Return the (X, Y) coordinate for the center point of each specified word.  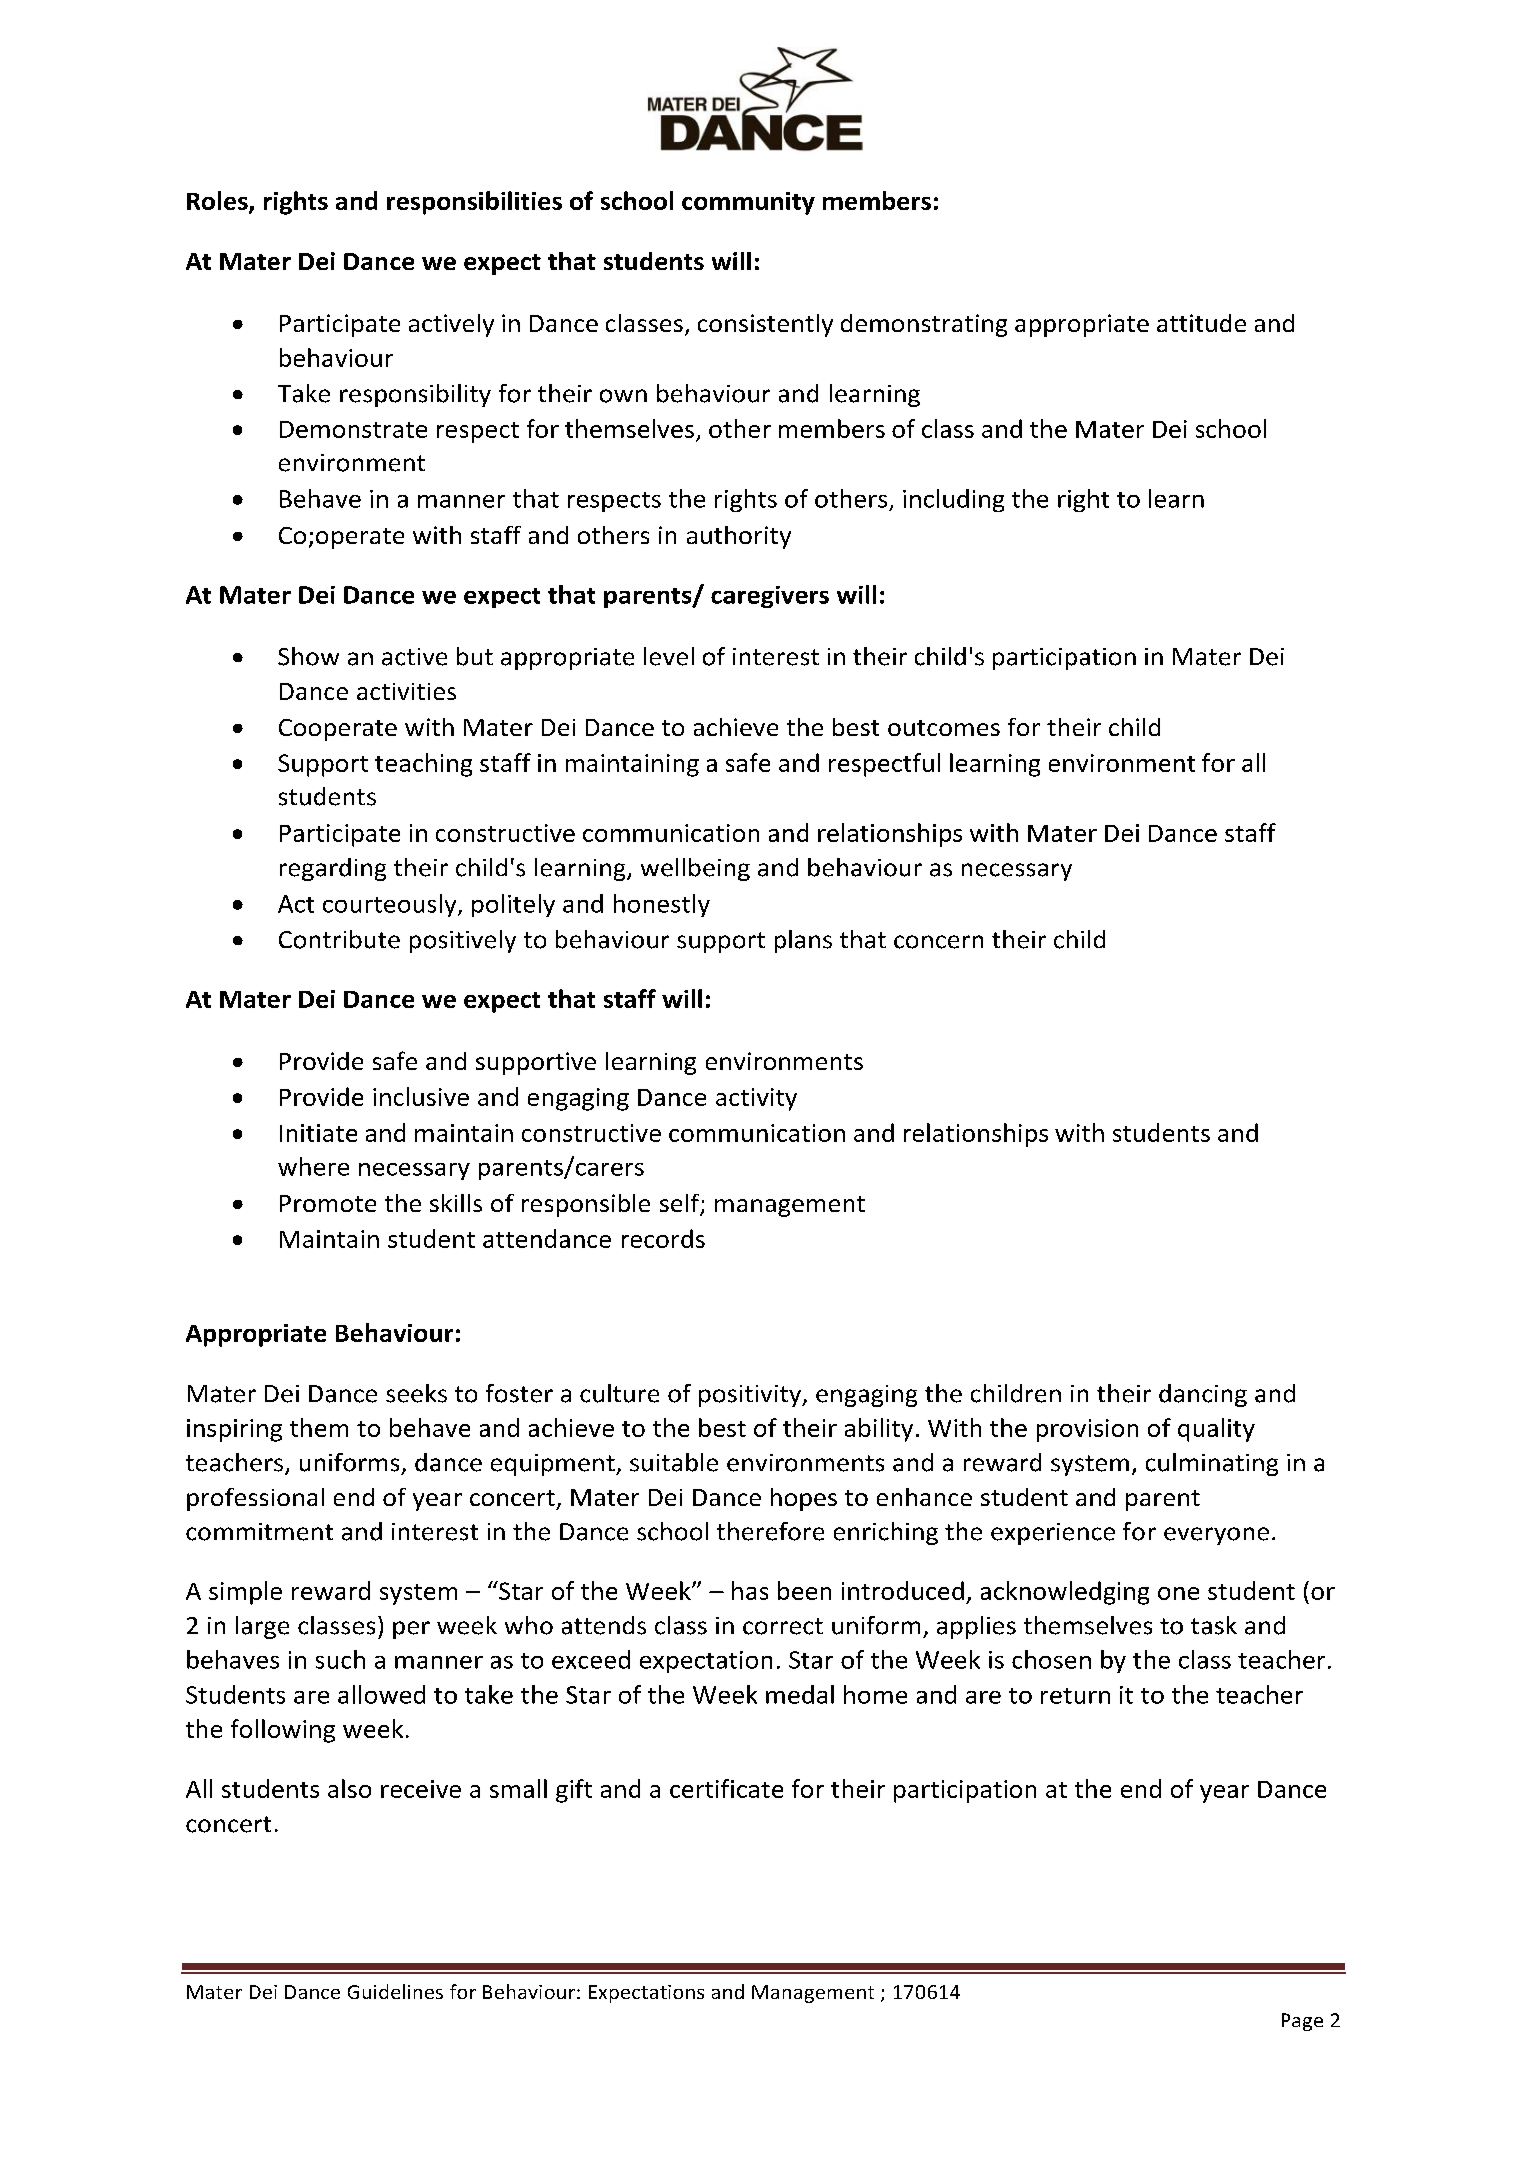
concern (938, 942)
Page (1302, 2022)
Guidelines (395, 1991)
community (748, 203)
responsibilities (474, 203)
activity (756, 1099)
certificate (726, 1788)
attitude (1201, 323)
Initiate (318, 1133)
